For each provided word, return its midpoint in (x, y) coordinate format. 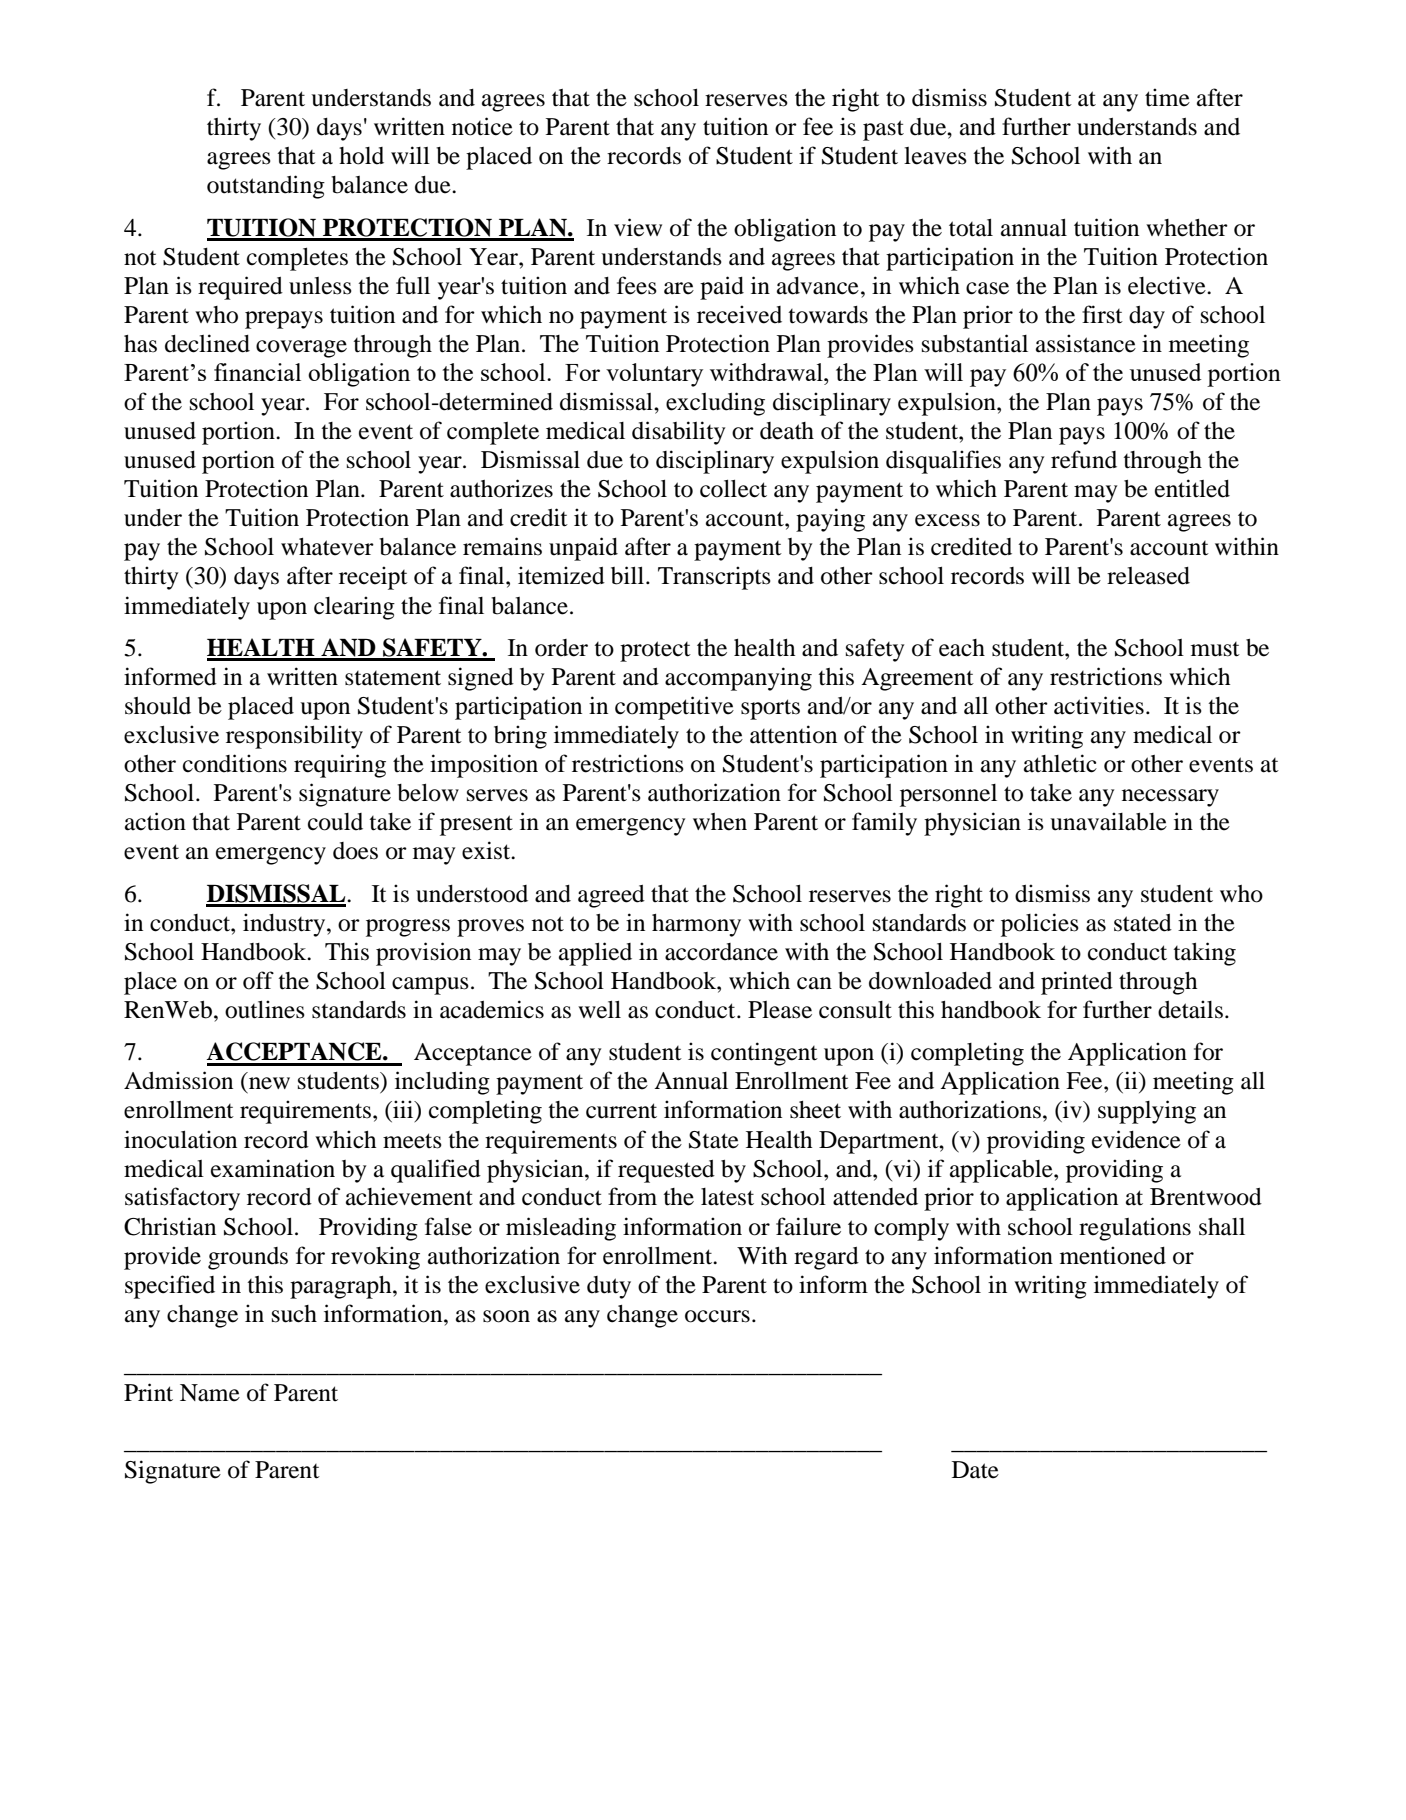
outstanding (266, 187)
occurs (717, 1316)
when (720, 822)
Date (975, 1470)
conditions (235, 763)
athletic (1060, 763)
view (638, 227)
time (1167, 97)
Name (210, 1393)
